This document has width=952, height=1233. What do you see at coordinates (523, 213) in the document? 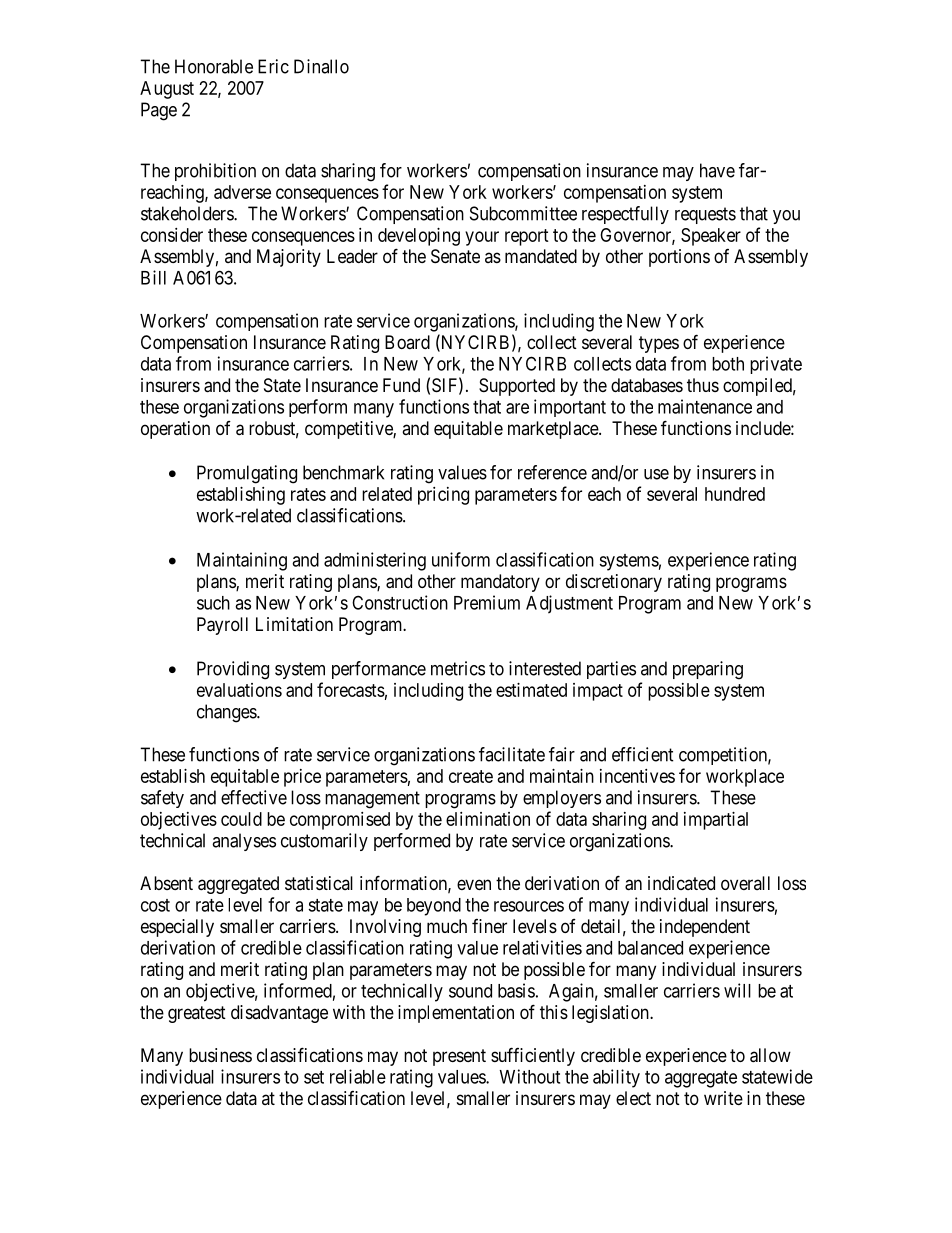
I see `Subcommittee` at bounding box center [523, 213].
